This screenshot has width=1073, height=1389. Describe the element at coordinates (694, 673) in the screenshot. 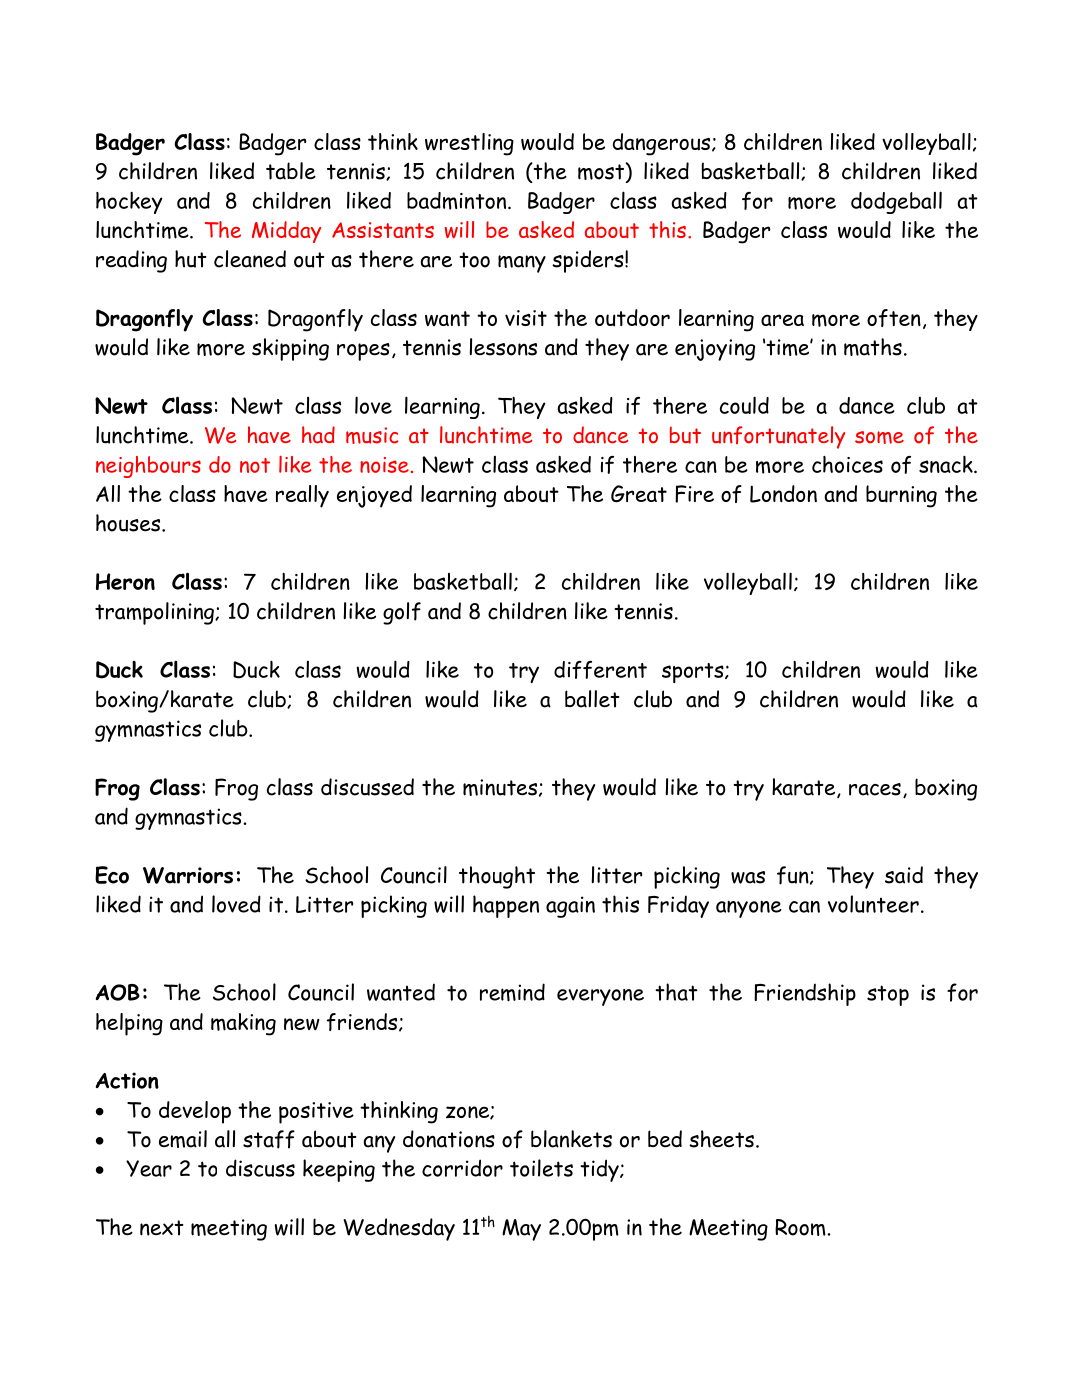

I see `sports` at that location.
